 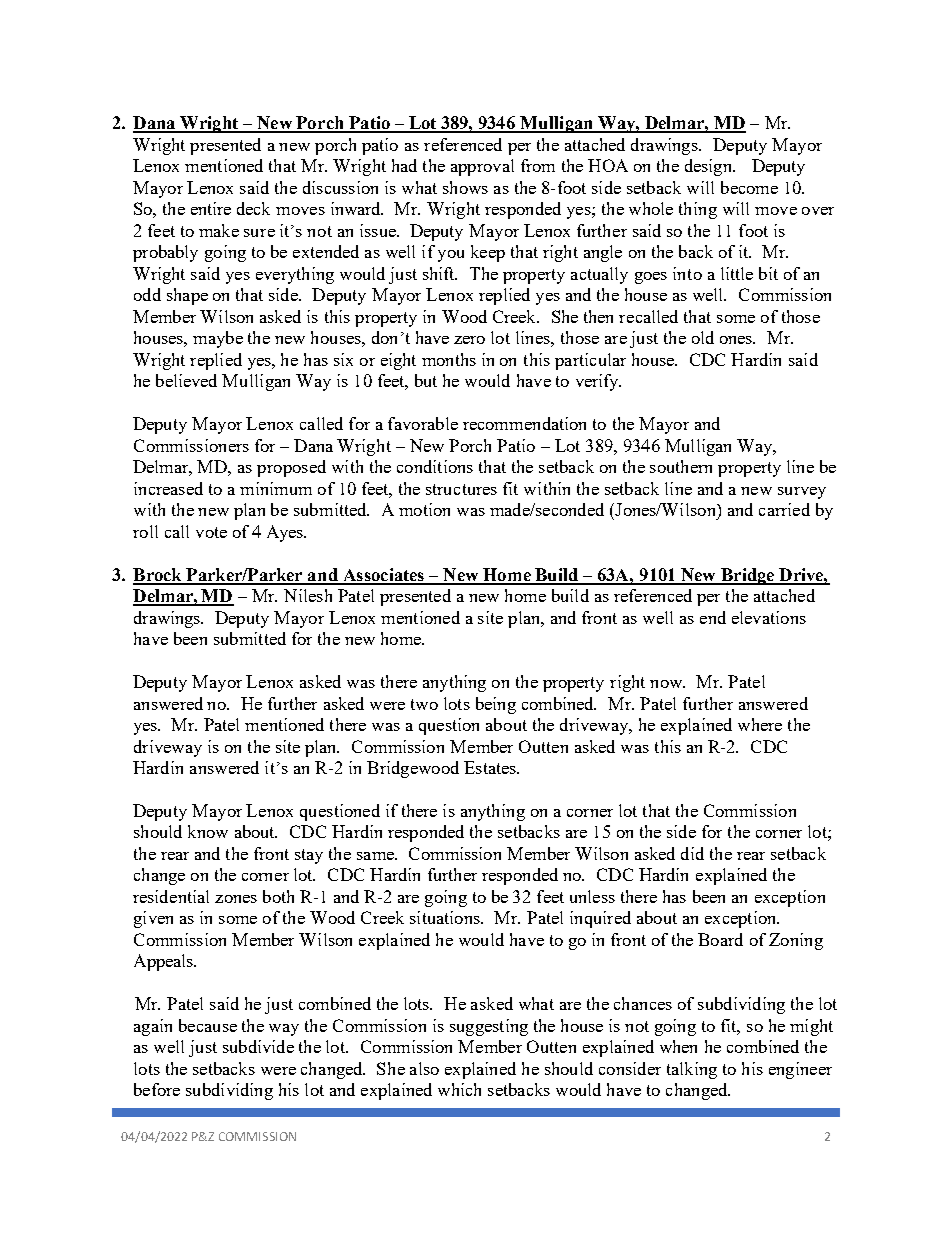 I want to click on subdivide, so click(x=258, y=1046).
